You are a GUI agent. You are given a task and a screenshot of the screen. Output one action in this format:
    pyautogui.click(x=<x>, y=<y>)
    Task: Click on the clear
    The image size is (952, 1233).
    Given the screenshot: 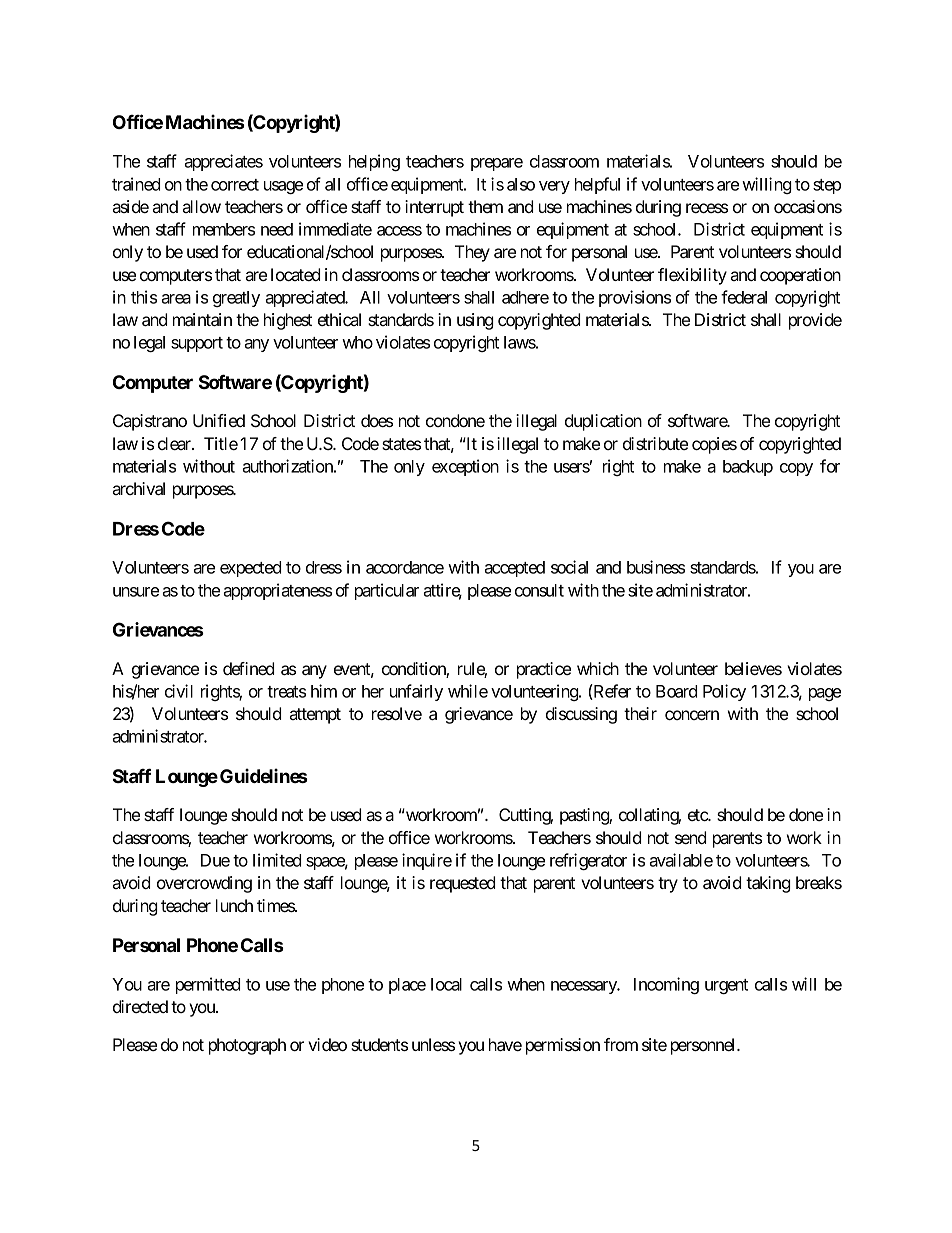 What is the action you would take?
    pyautogui.click(x=175, y=443)
